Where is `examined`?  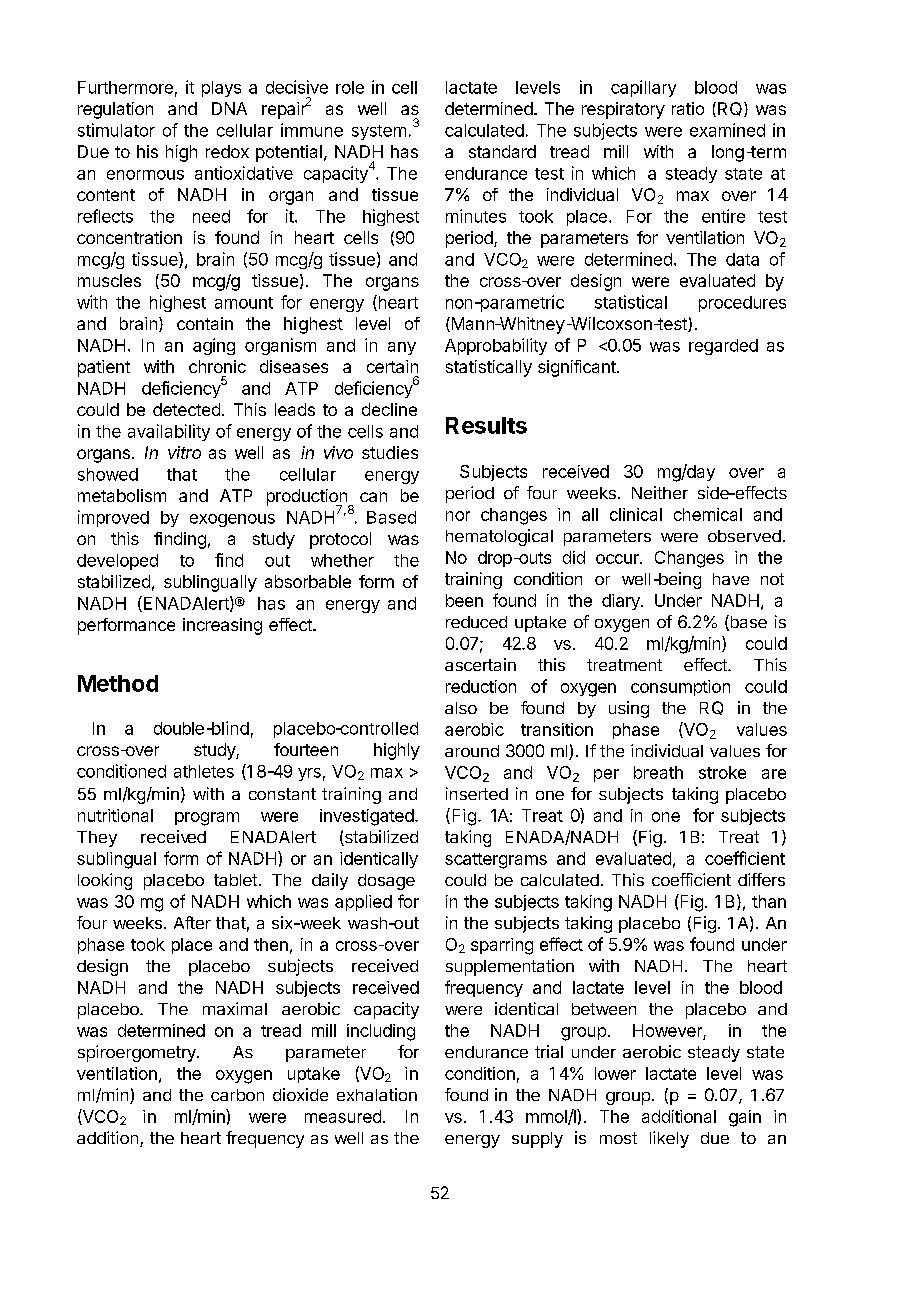
examined is located at coordinates (727, 130).
